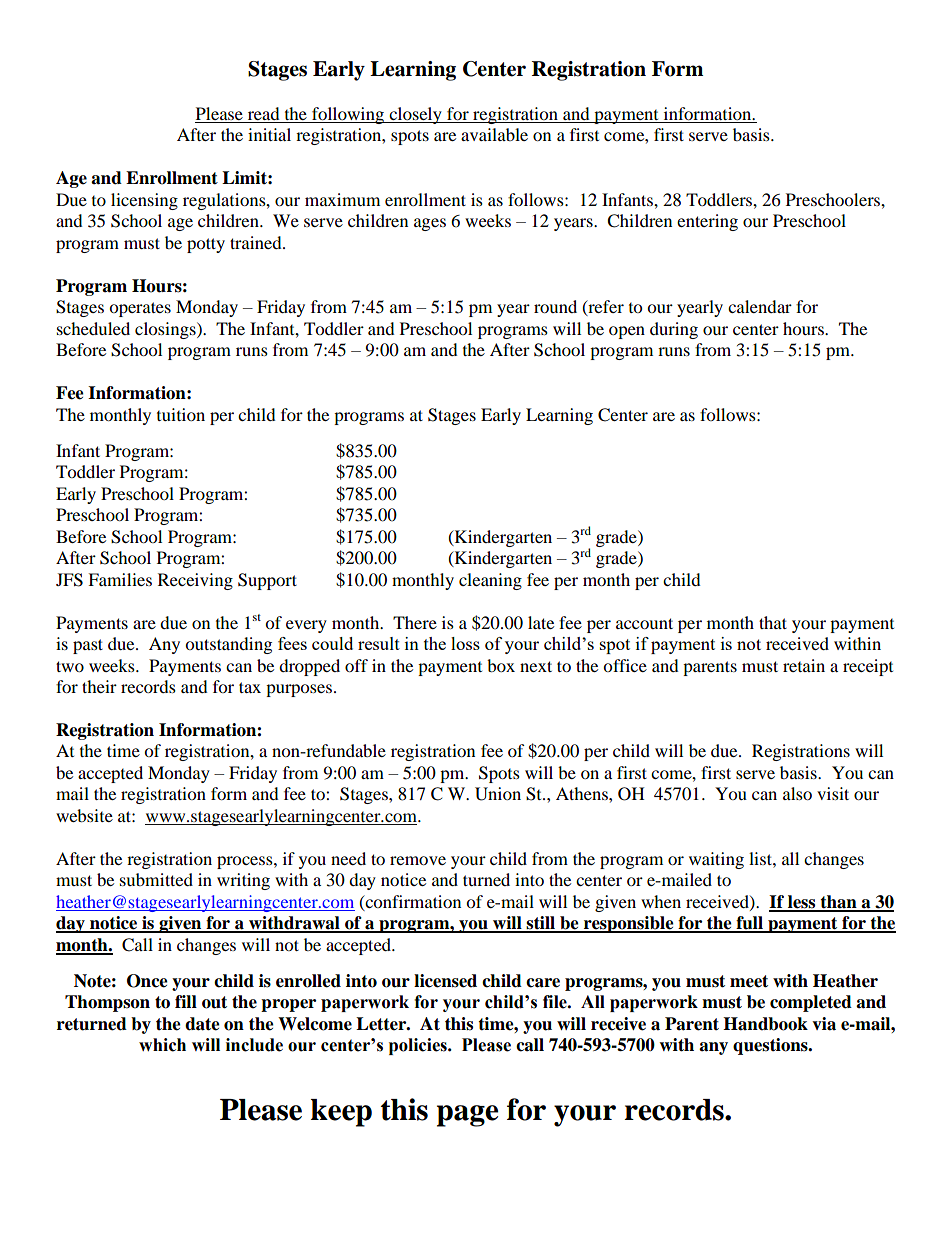  Describe the element at coordinates (144, 201) in the screenshot. I see `licensing` at that location.
